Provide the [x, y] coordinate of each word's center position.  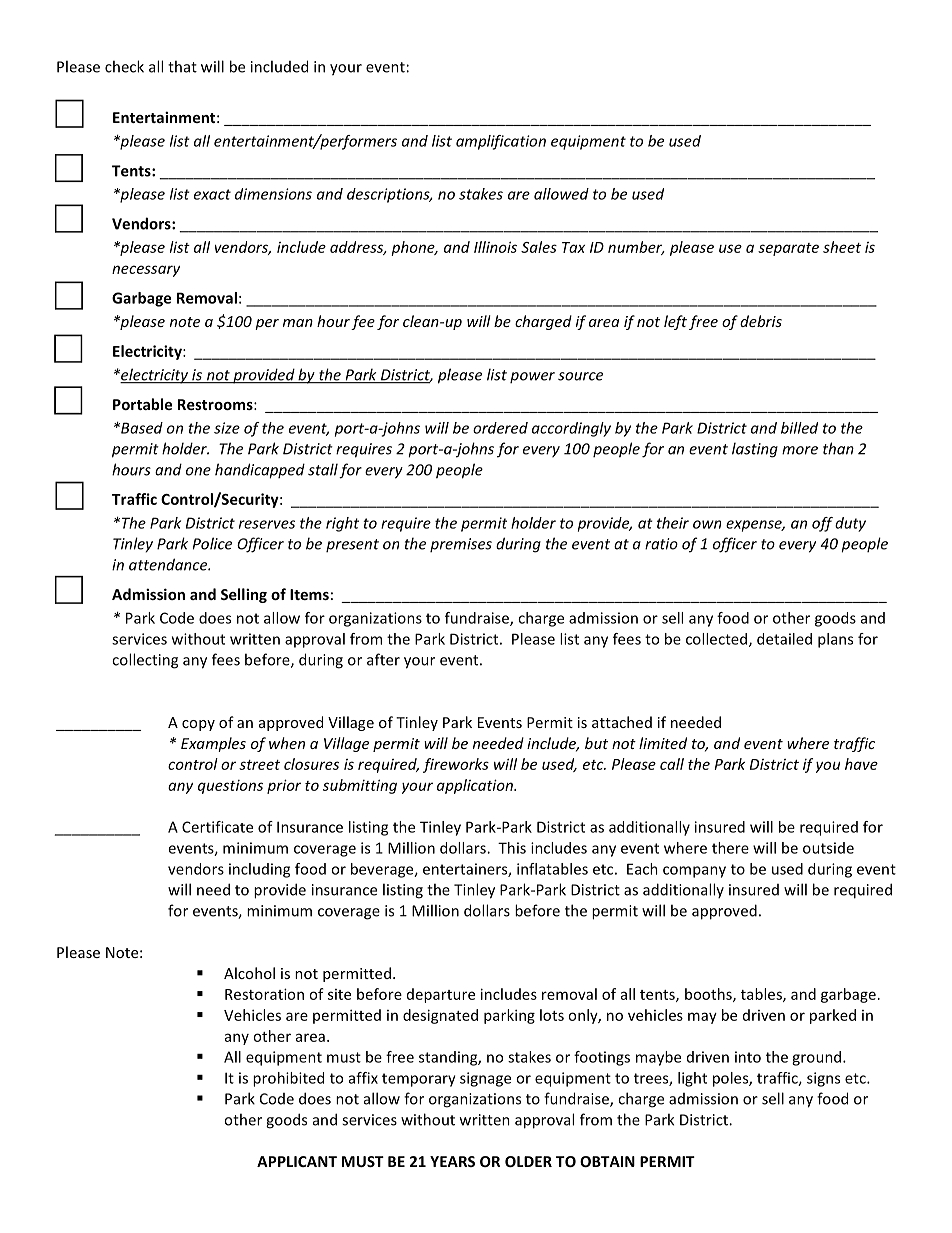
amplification [501, 142]
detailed [784, 639]
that [182, 66]
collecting [145, 661]
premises [461, 545]
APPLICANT [297, 1161]
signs [823, 1079]
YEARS [452, 1161]
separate [788, 249]
